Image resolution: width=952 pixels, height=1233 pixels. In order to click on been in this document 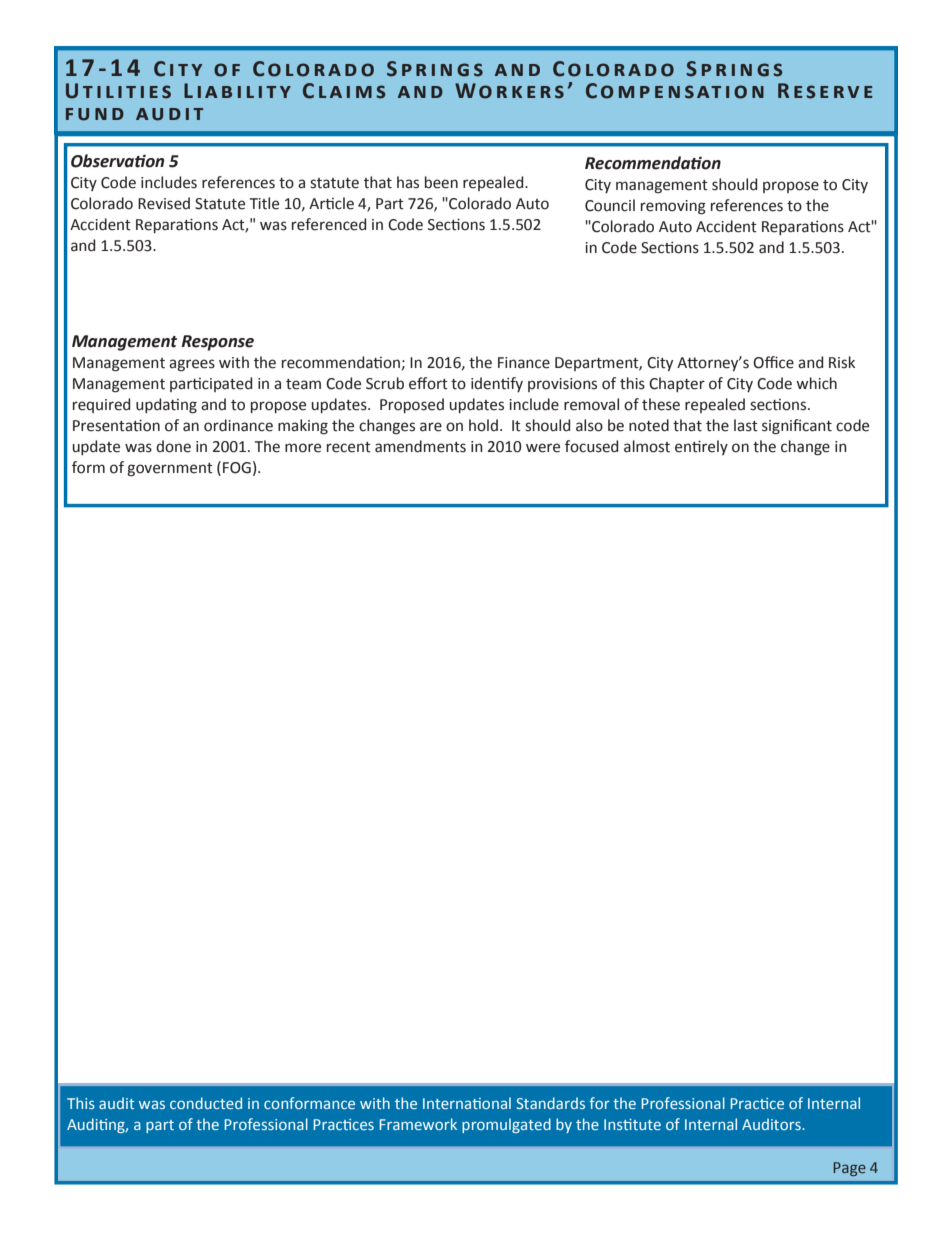, I will do `click(441, 182)`.
